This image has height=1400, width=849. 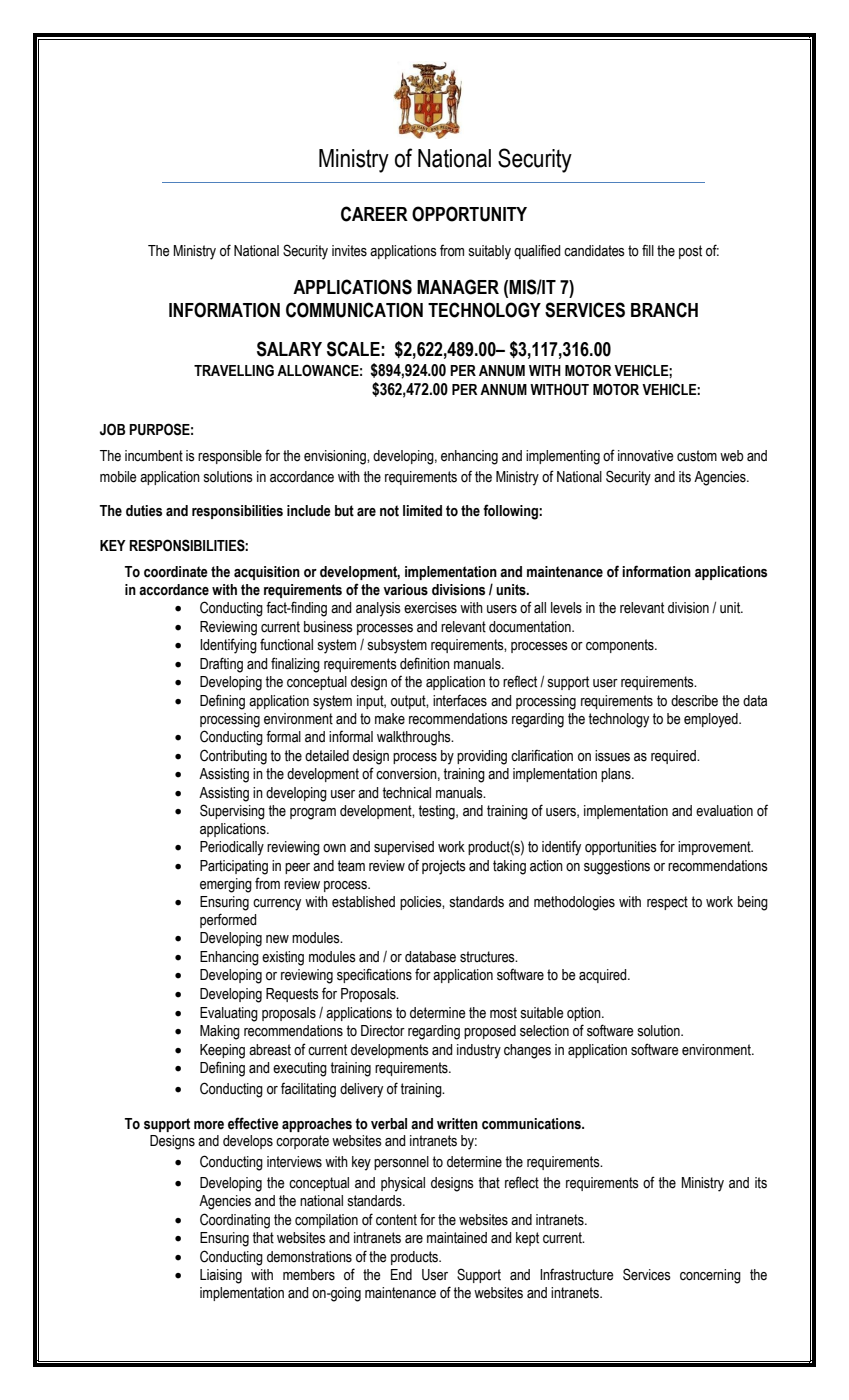 I want to click on Drafting, so click(x=221, y=665).
